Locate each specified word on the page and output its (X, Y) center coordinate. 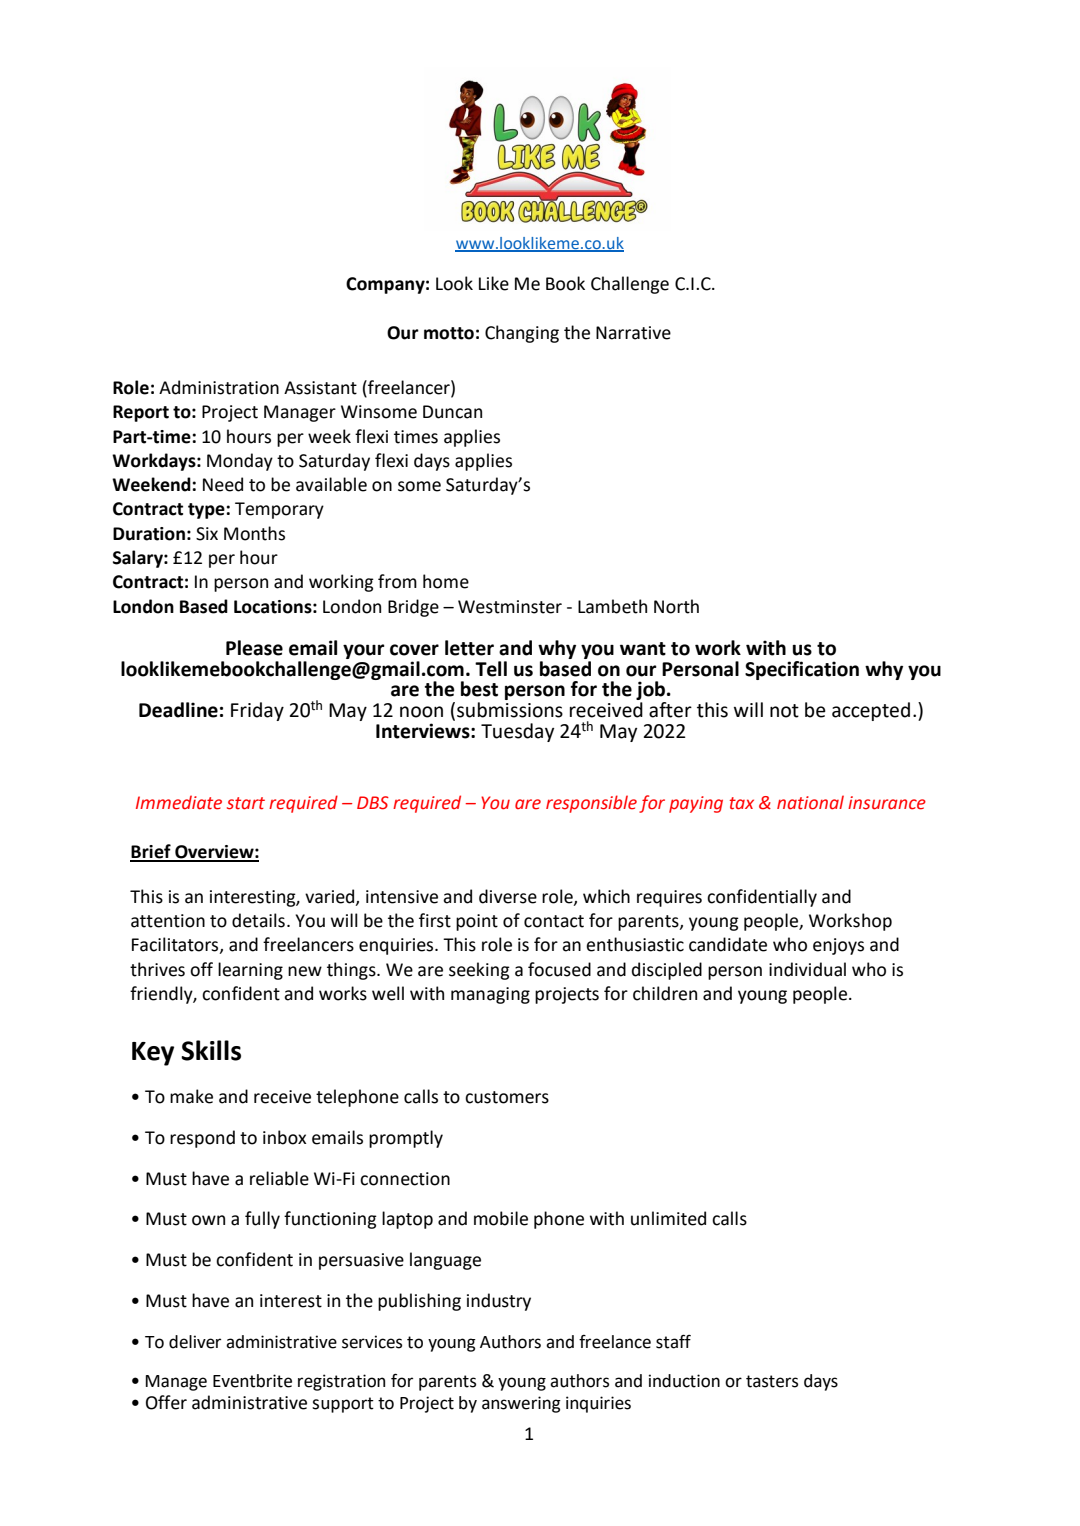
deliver (195, 1342)
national (810, 802)
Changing (522, 334)
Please (254, 648)
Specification (802, 670)
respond (202, 1139)
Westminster (510, 607)
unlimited (668, 1218)
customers (507, 1097)
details (258, 920)
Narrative (633, 333)
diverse (508, 896)
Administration (219, 387)
